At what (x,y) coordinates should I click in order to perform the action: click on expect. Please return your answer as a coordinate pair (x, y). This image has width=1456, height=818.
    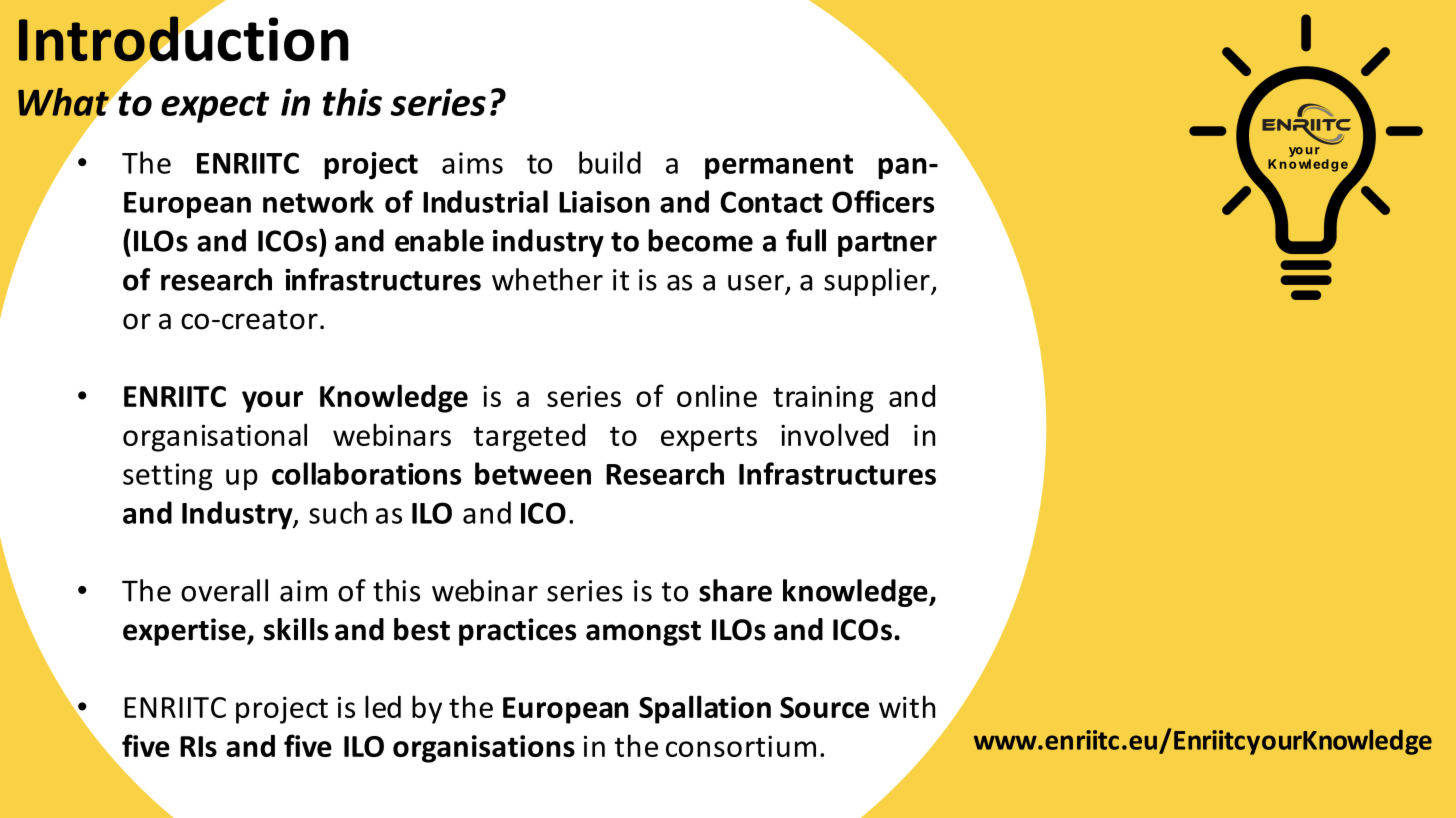
    Looking at the image, I should click on (215, 107).
